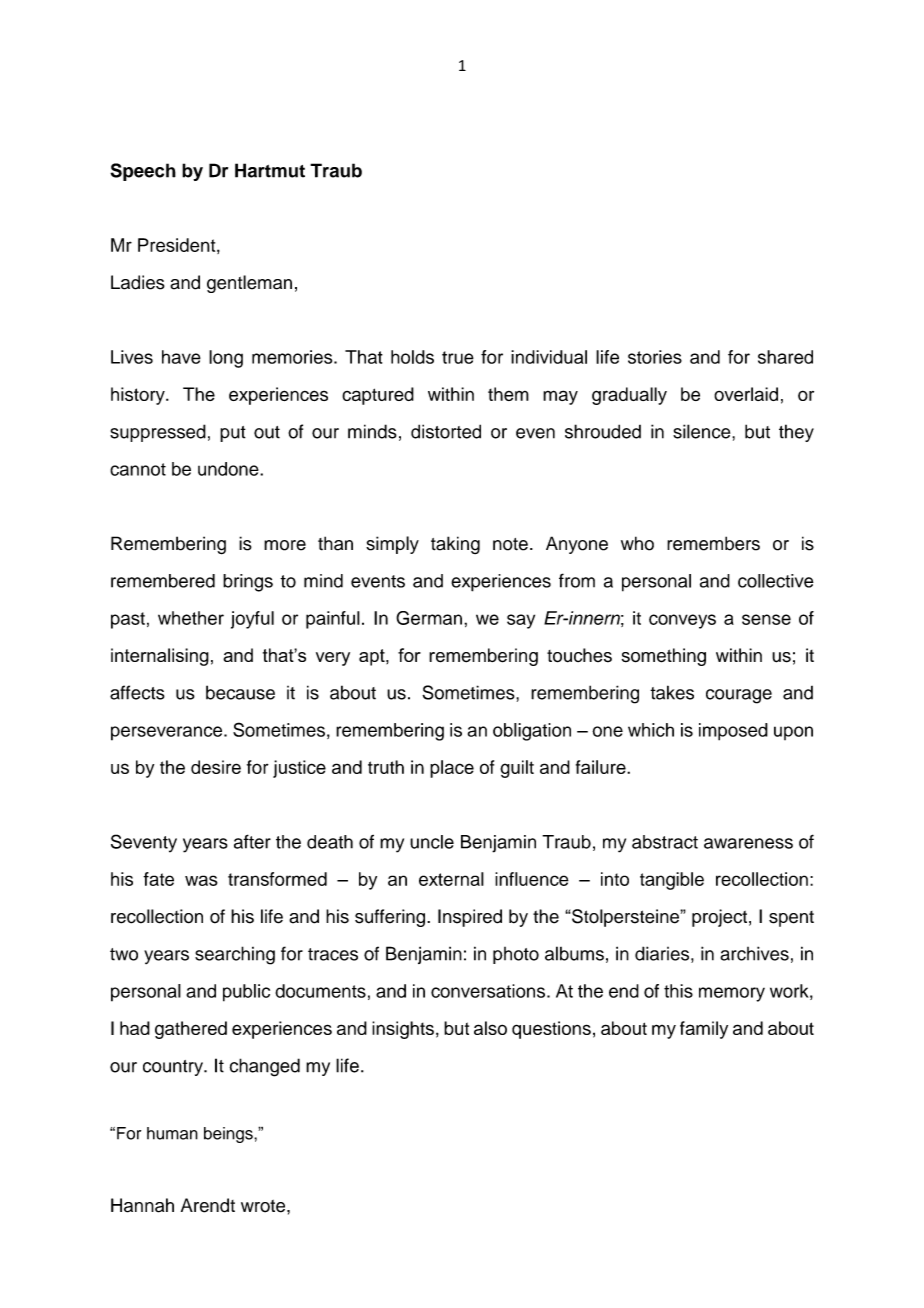  What do you see at coordinates (490, 1028) in the screenshot?
I see `also` at bounding box center [490, 1028].
